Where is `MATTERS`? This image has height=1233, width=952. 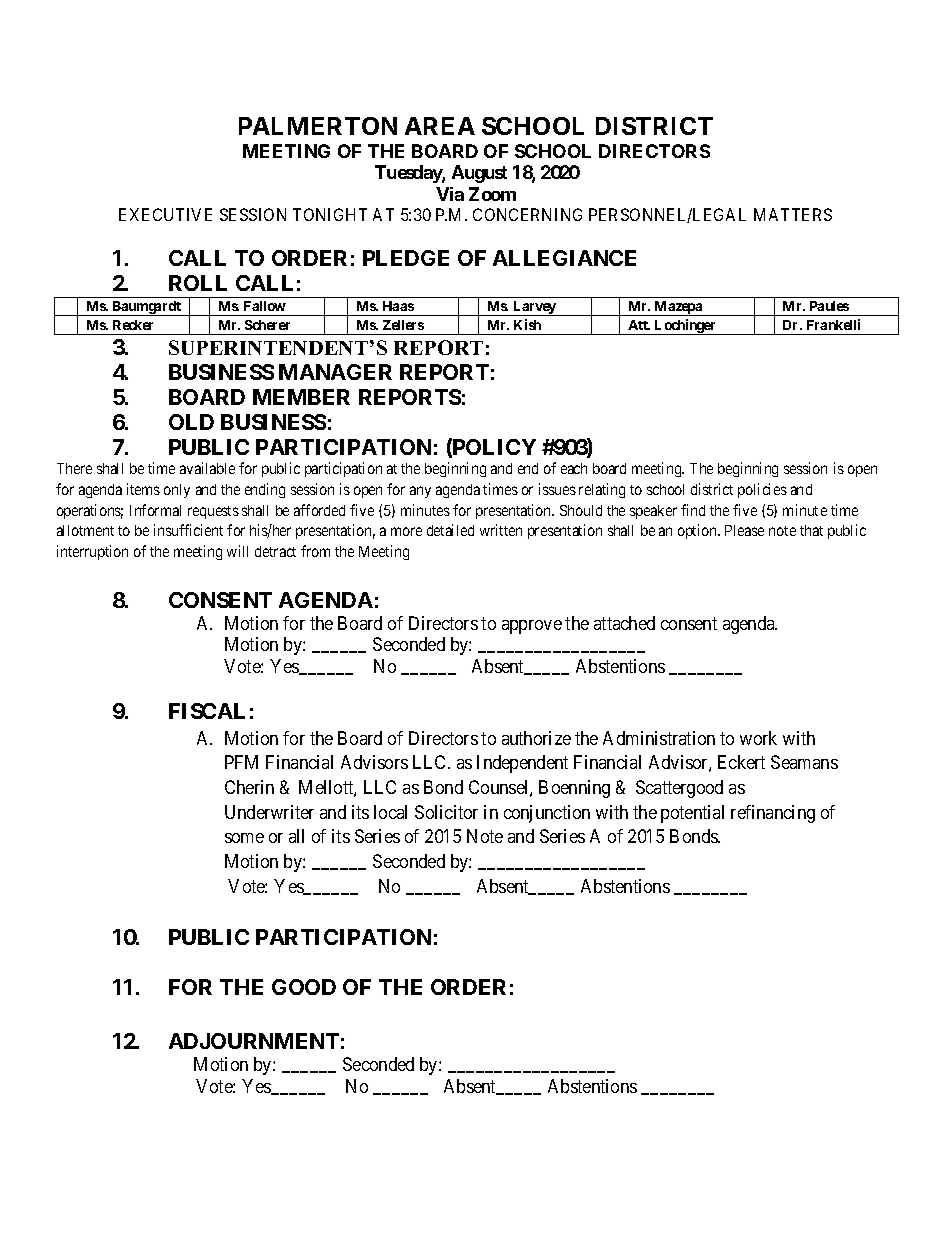 MATTERS is located at coordinates (793, 214).
